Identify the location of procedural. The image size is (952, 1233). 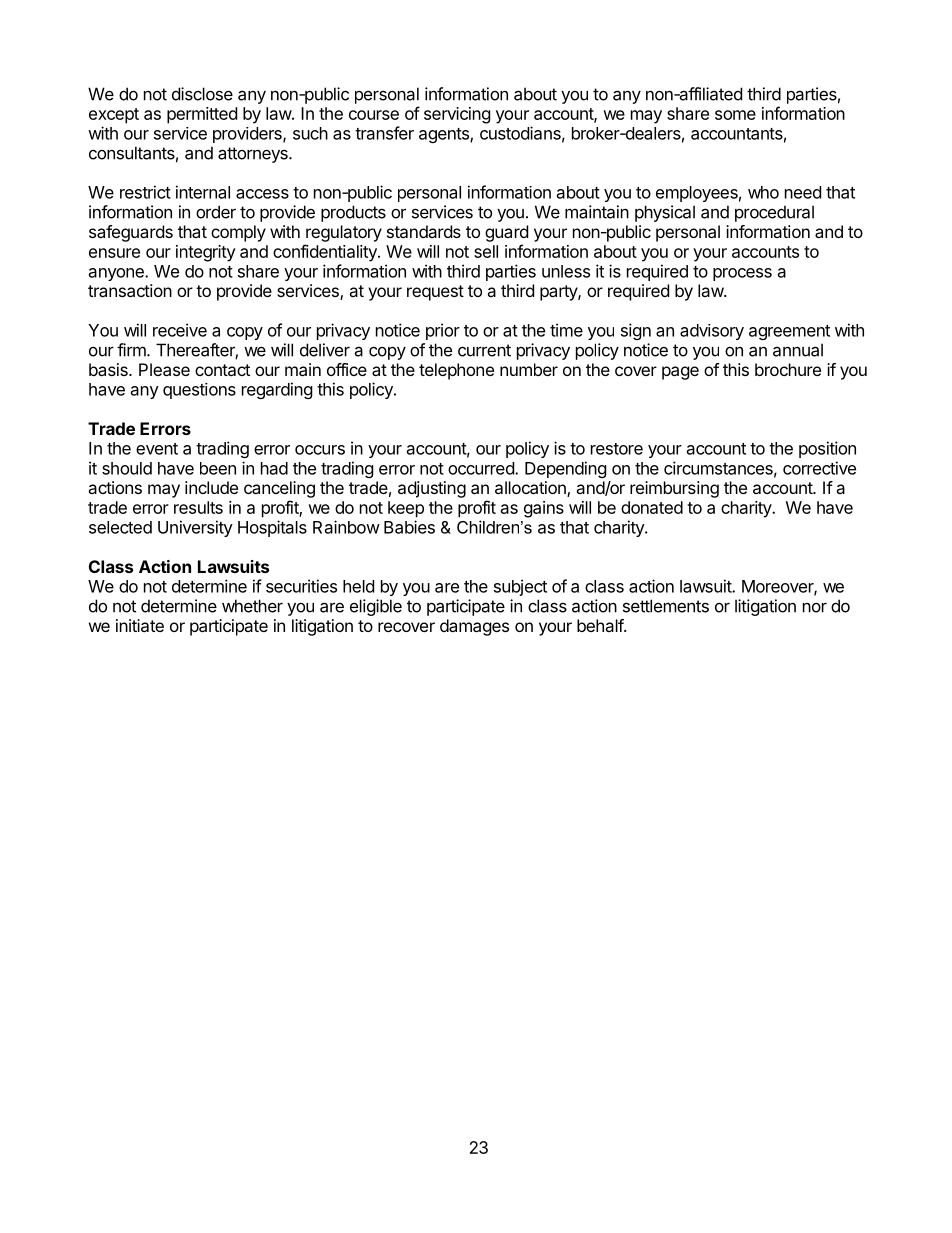
(774, 213).
